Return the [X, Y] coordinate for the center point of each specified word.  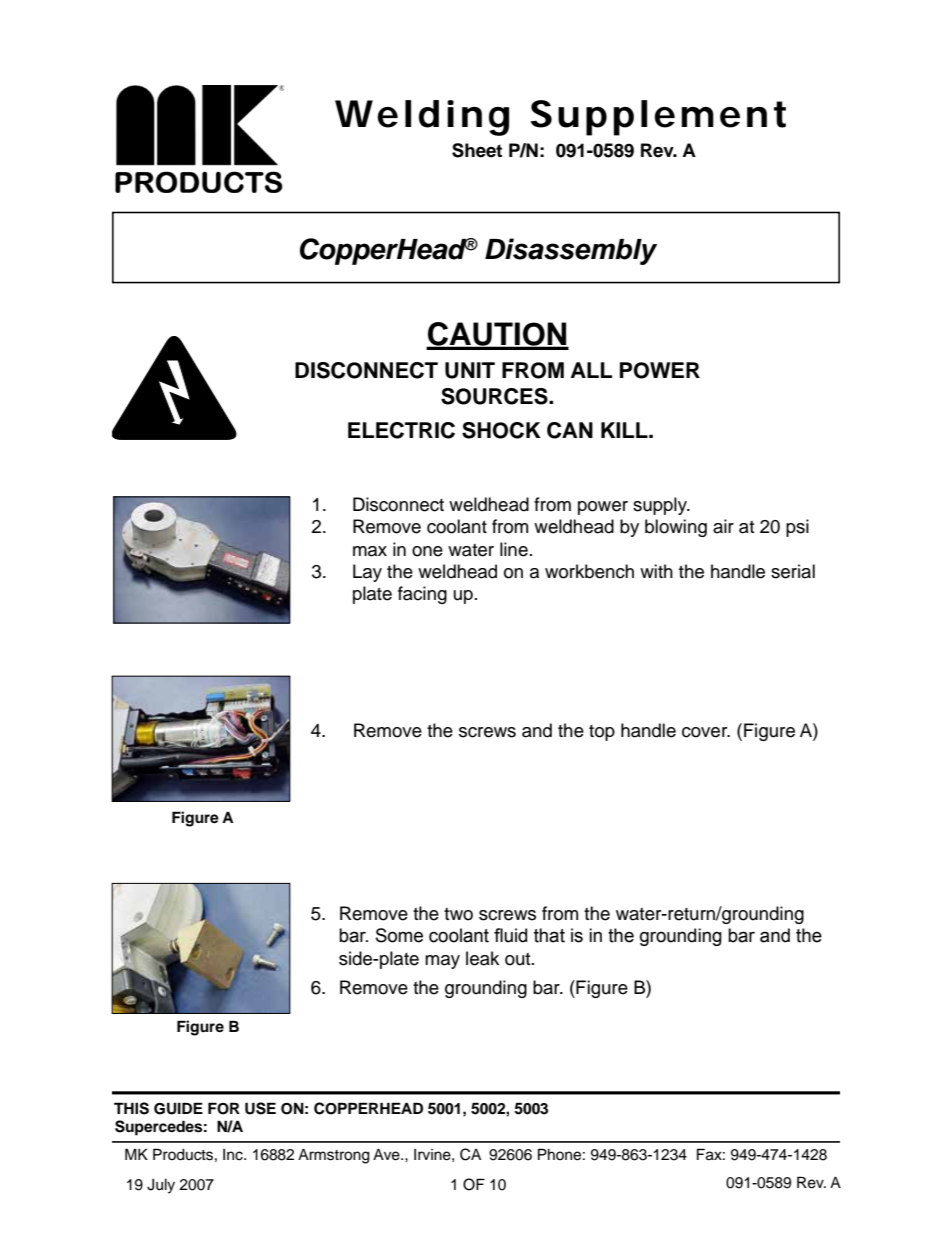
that [549, 935]
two [458, 914]
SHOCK [501, 430]
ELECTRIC [401, 430]
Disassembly [571, 251]
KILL [625, 430]
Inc [234, 1155]
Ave [387, 1155]
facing [422, 595]
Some [399, 935]
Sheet [477, 150]
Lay [367, 573]
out [519, 959]
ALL [591, 370]
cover [706, 732]
